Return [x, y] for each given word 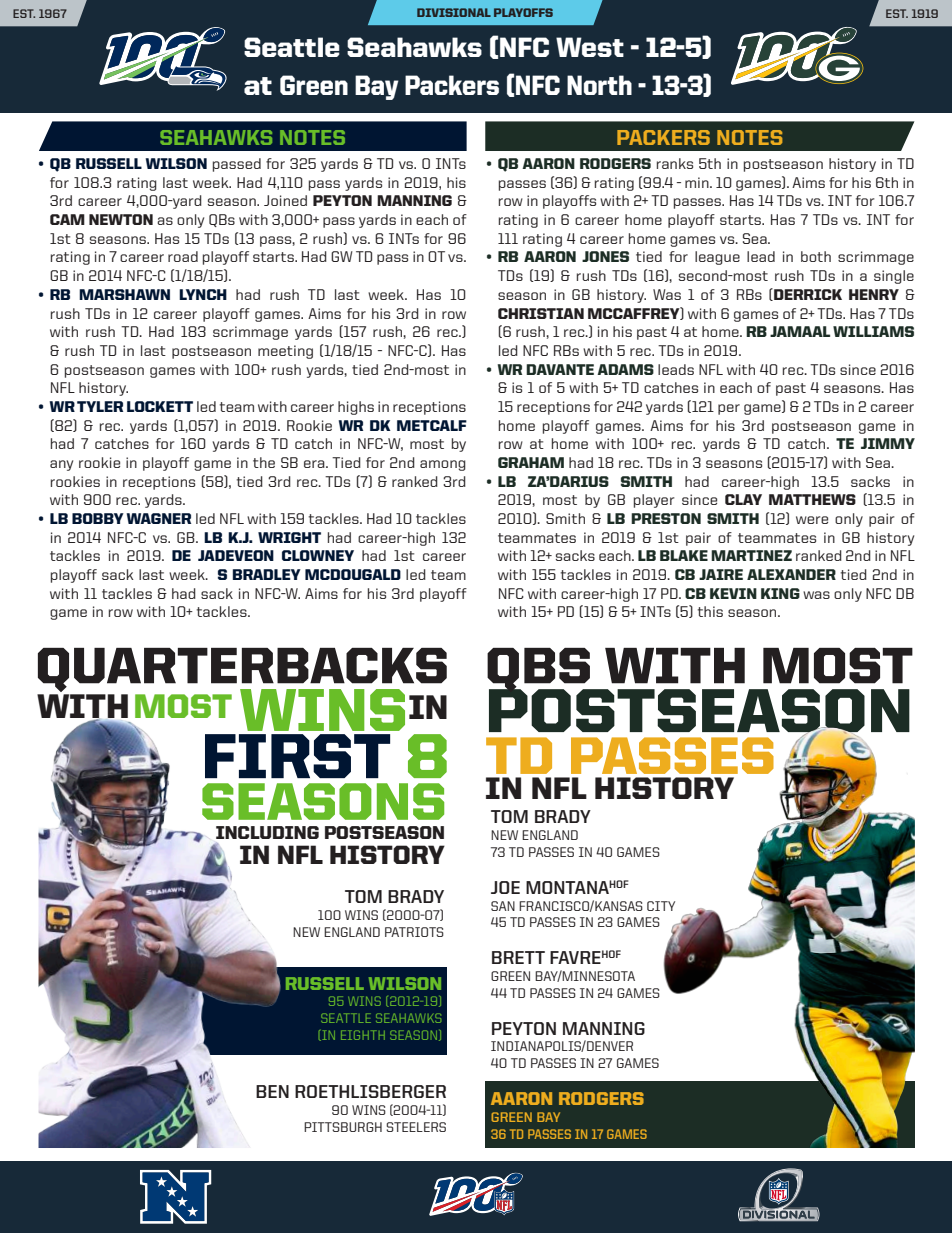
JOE [505, 887]
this [710, 611]
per [729, 409]
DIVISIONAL [454, 12]
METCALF [432, 425]
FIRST [297, 756]
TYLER [100, 406]
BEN [272, 1091]
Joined [285, 200]
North [599, 85]
